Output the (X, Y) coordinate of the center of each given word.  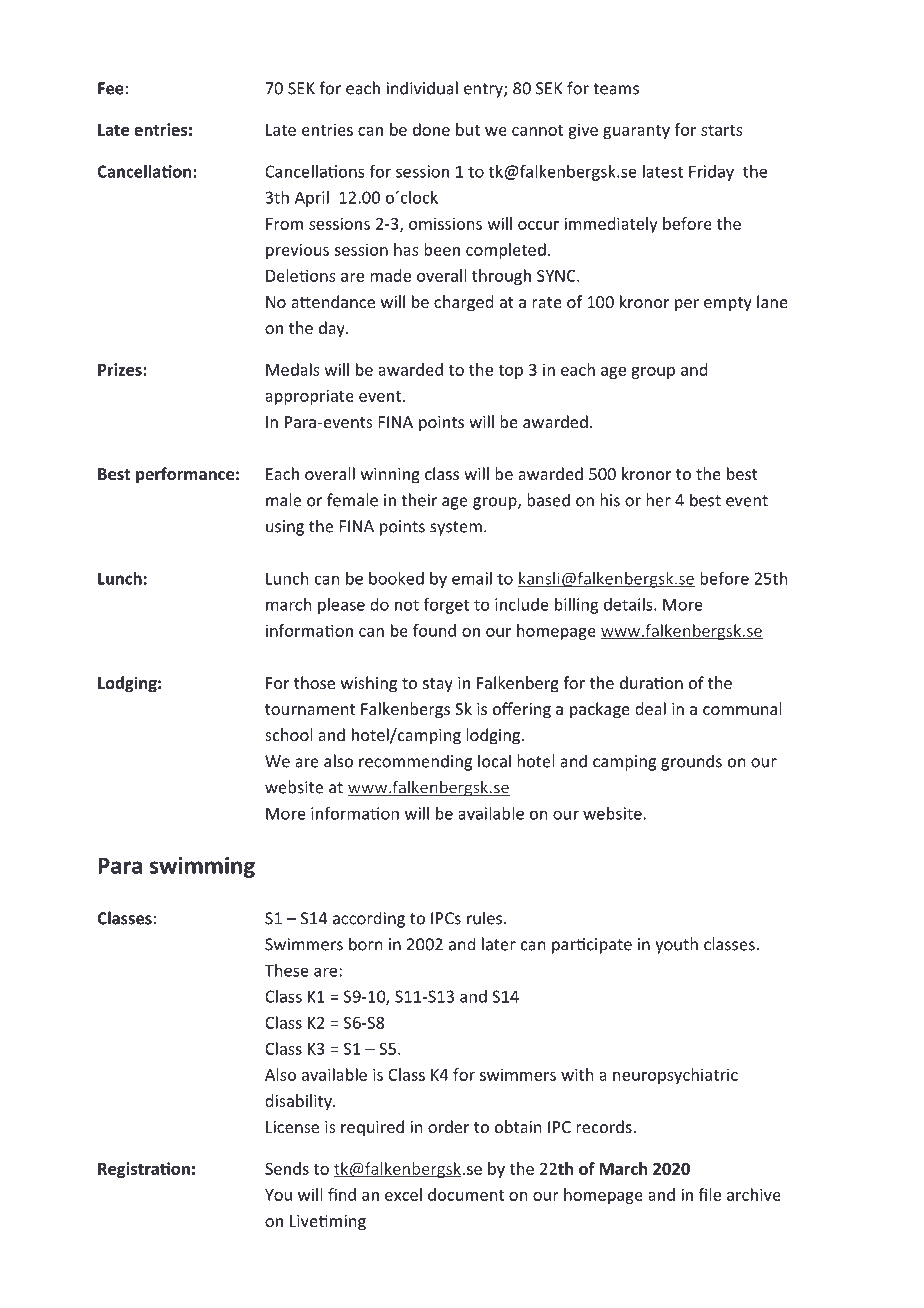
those (314, 682)
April (312, 199)
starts (722, 130)
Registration (144, 1170)
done (431, 129)
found (434, 630)
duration (651, 682)
